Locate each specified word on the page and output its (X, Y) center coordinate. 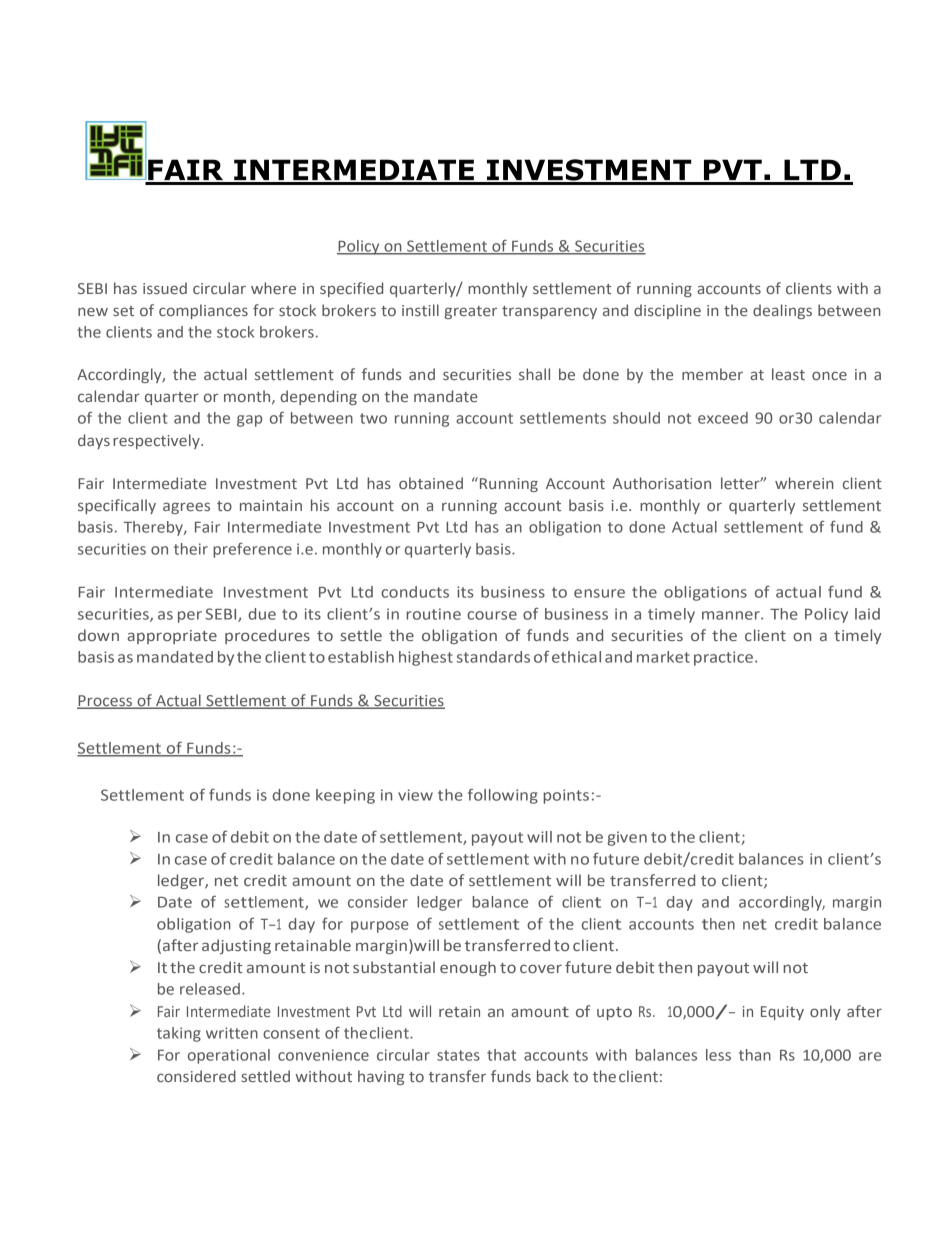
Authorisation (662, 483)
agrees (186, 508)
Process (106, 702)
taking (179, 1034)
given (627, 838)
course (492, 615)
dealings (782, 311)
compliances (203, 311)
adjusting (236, 946)
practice (725, 658)
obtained (431, 483)
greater (470, 312)
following (503, 796)
